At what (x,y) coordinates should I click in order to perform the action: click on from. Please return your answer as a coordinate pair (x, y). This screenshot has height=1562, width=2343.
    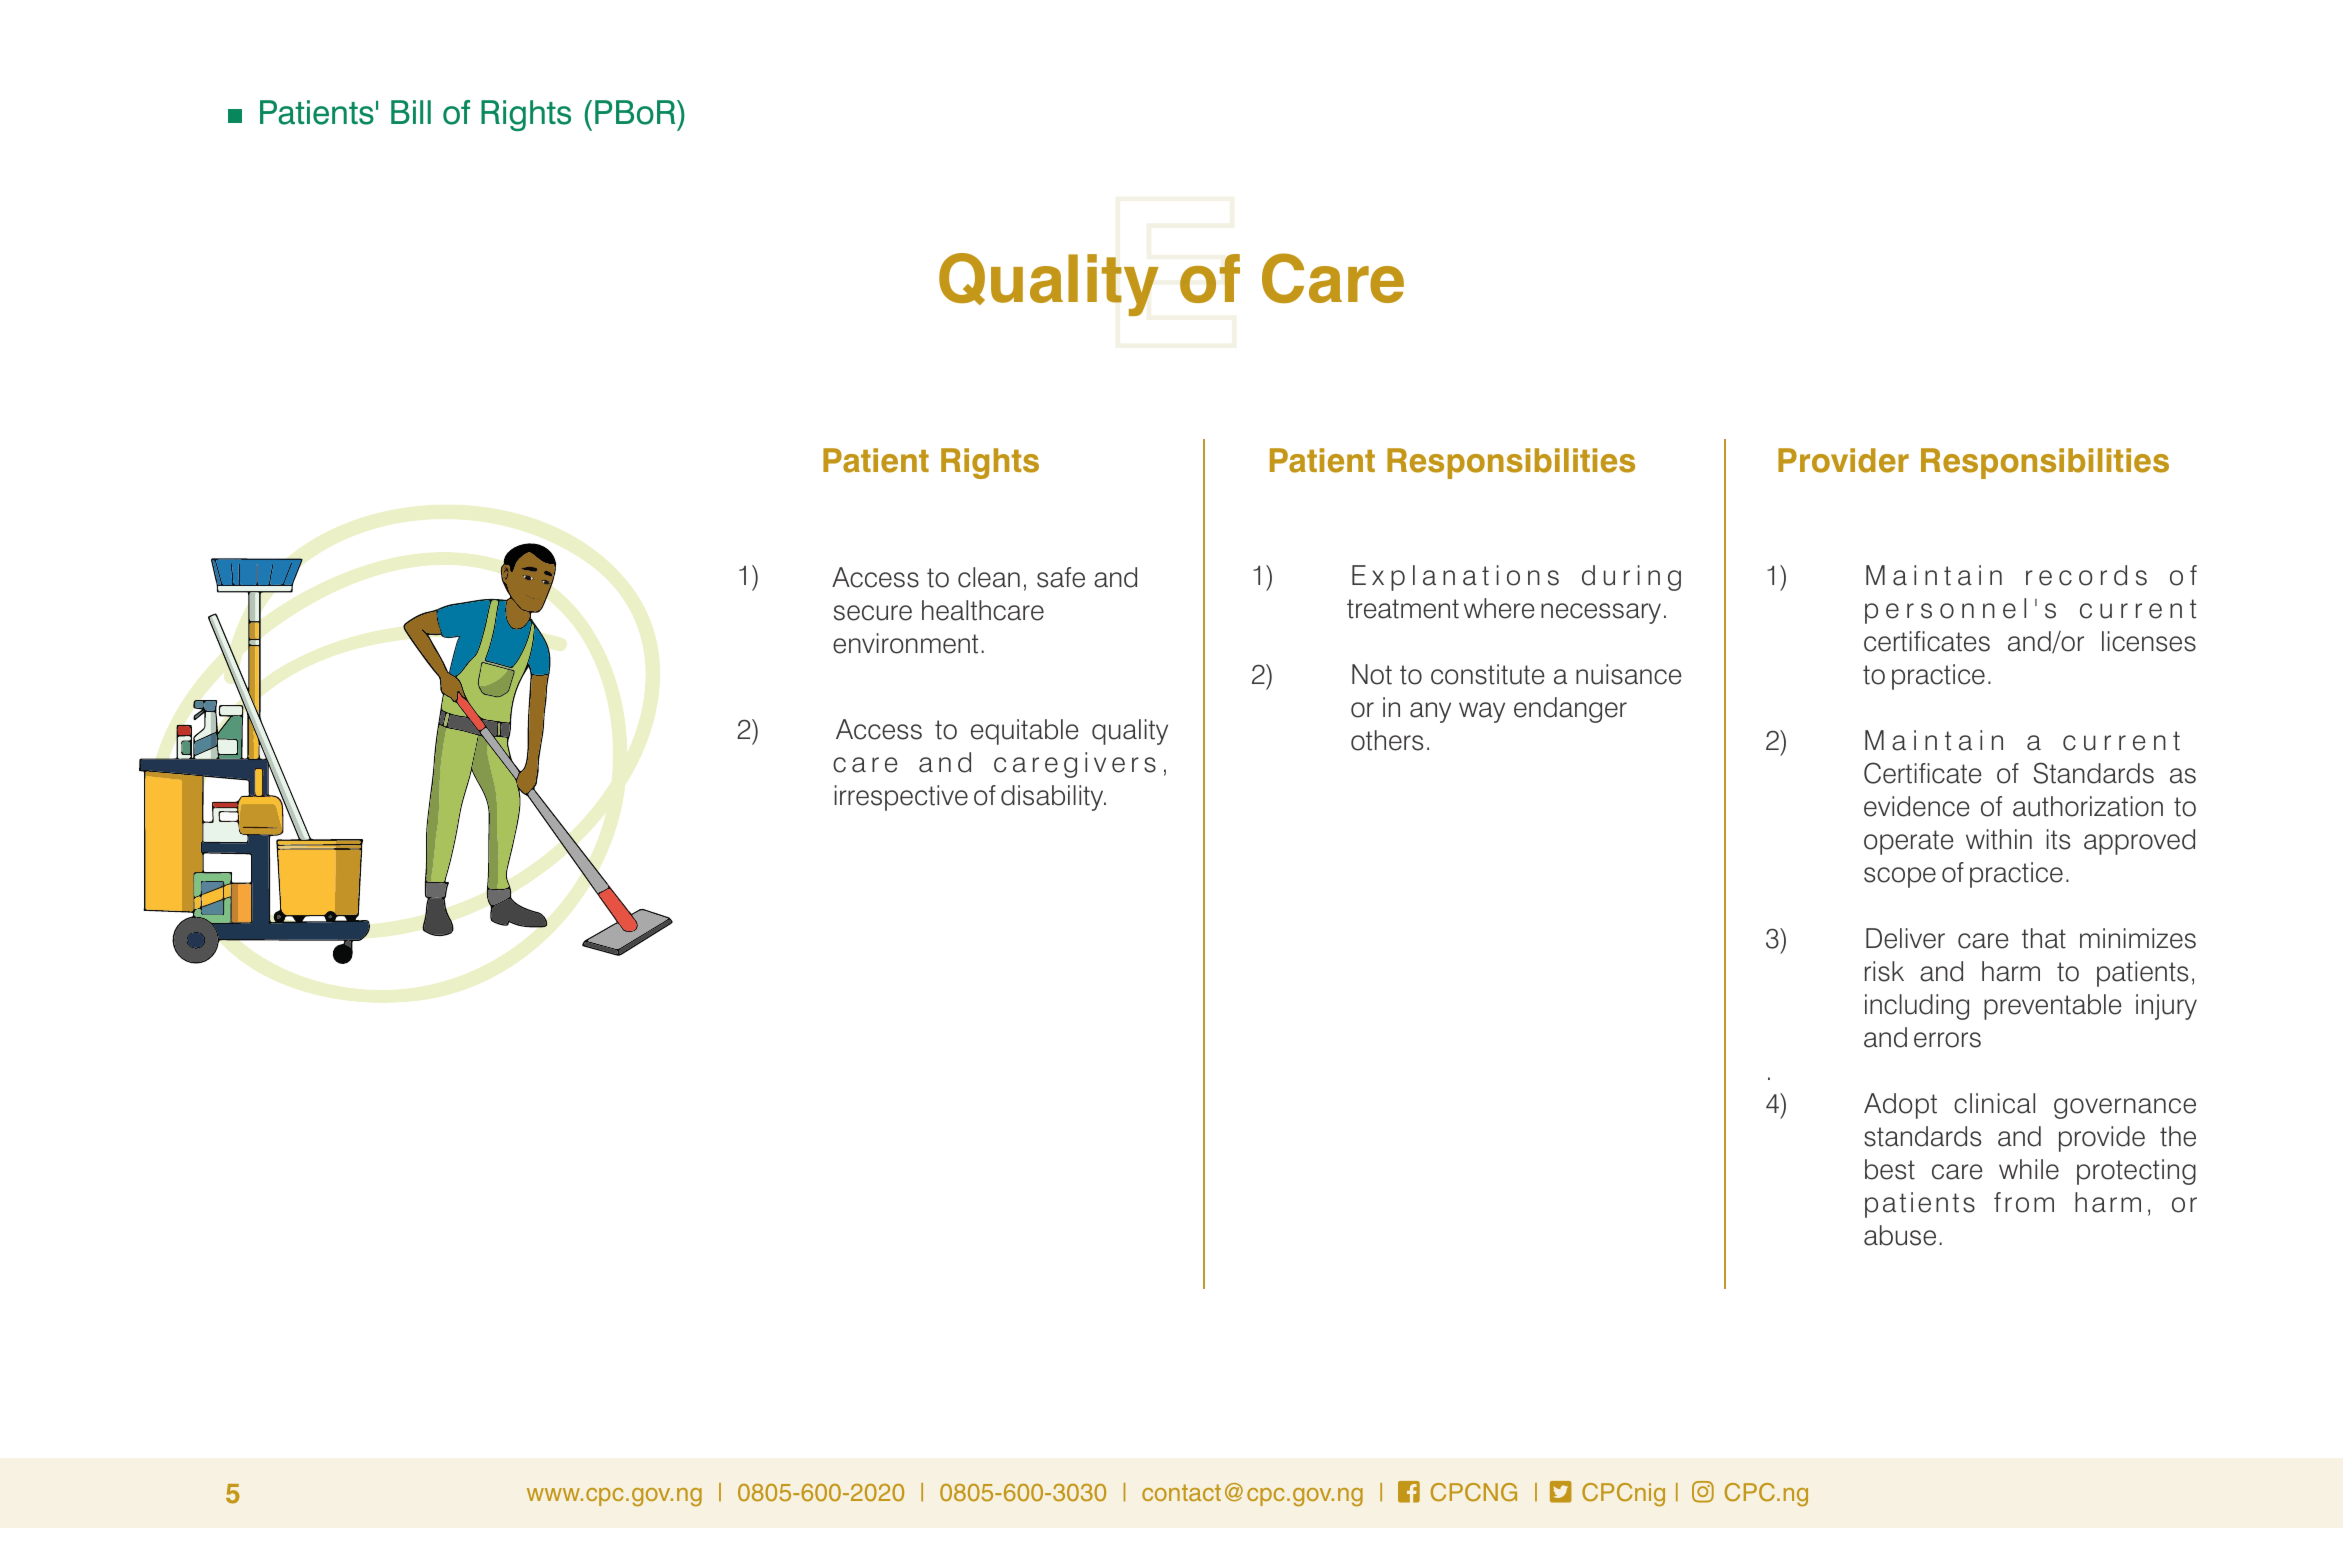
    Looking at the image, I should click on (2024, 1202).
